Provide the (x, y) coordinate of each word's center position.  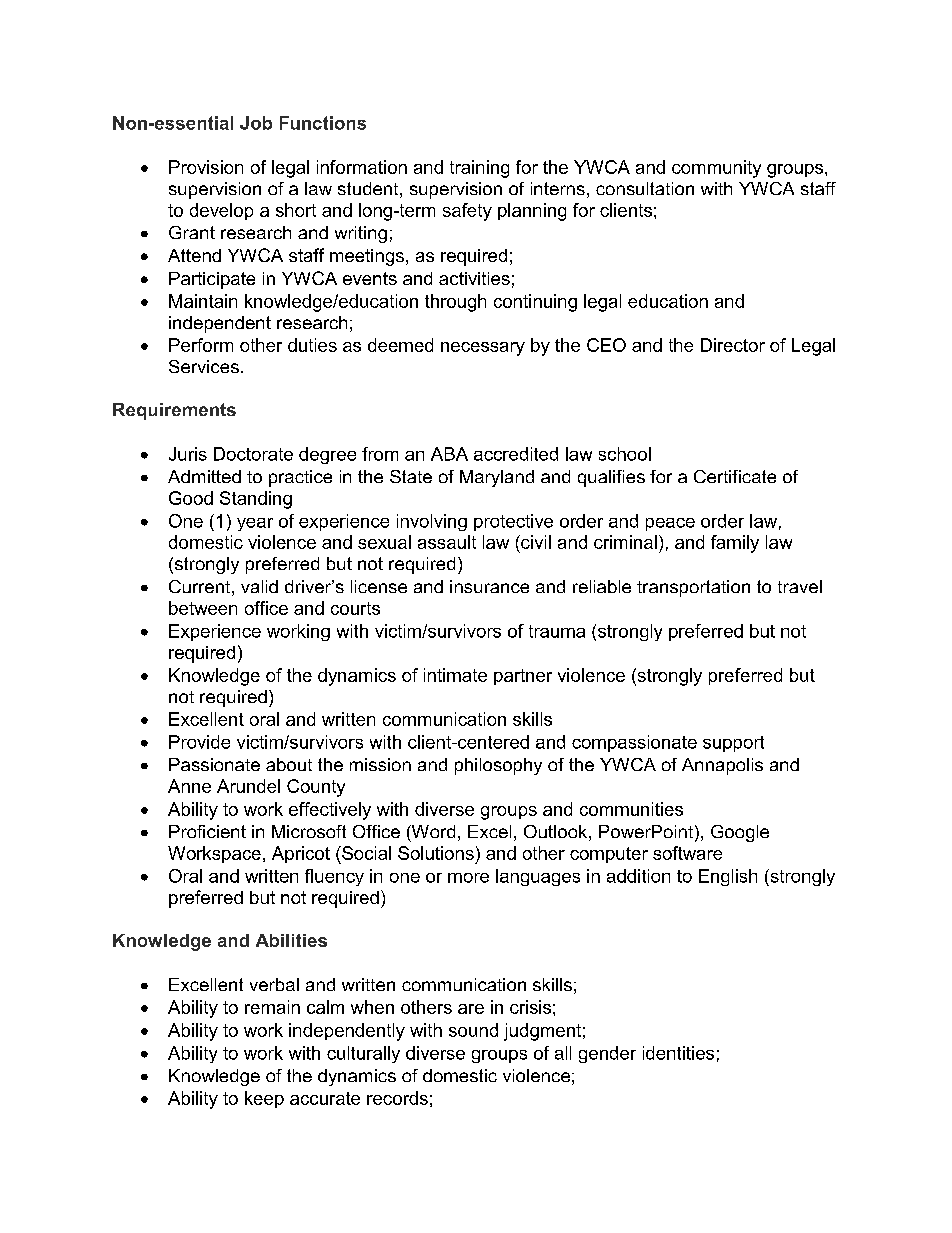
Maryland (497, 478)
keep (264, 1099)
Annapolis (722, 766)
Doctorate (253, 454)
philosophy (498, 766)
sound (473, 1030)
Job (256, 123)
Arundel (248, 786)
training (479, 169)
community (716, 169)
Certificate (735, 476)
